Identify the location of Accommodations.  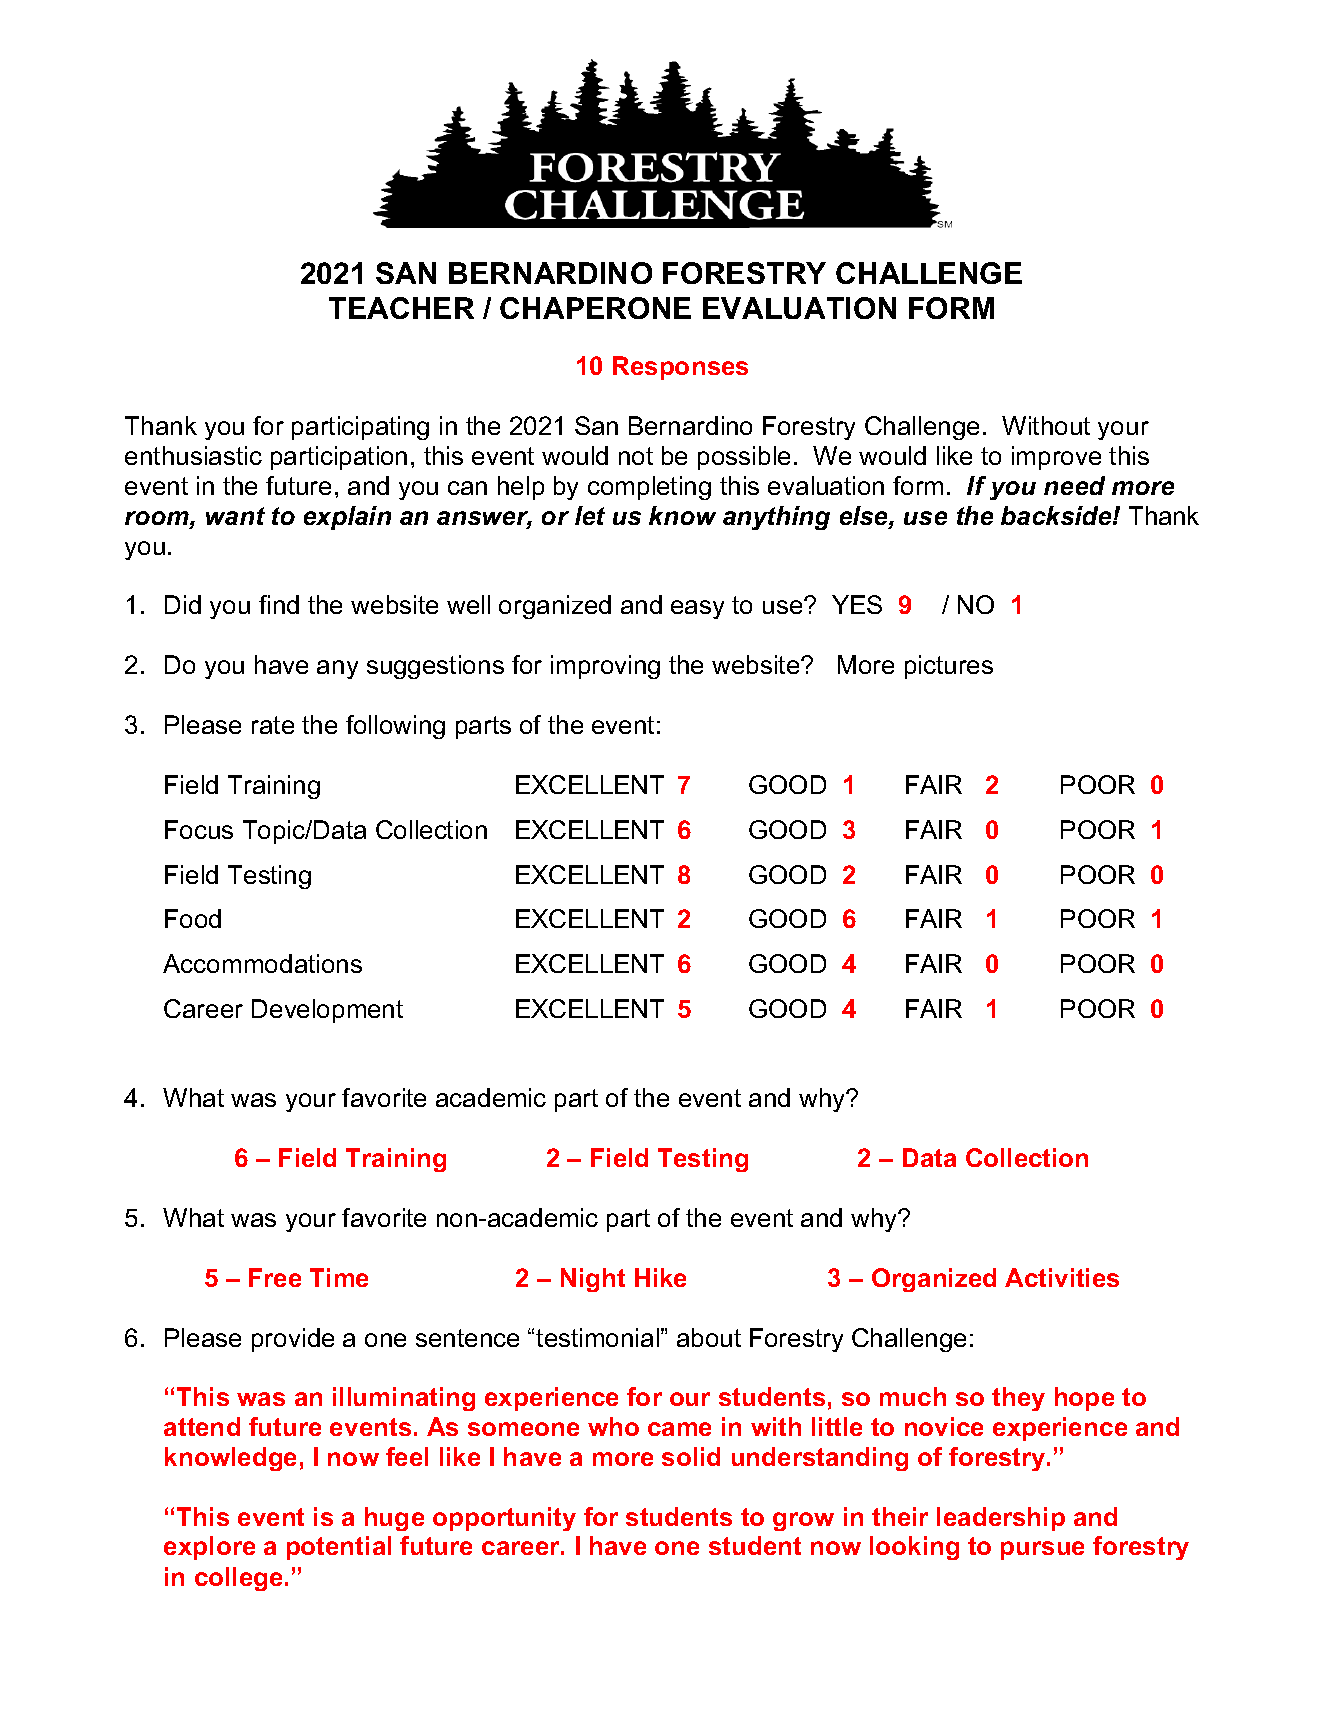
(262, 963).
